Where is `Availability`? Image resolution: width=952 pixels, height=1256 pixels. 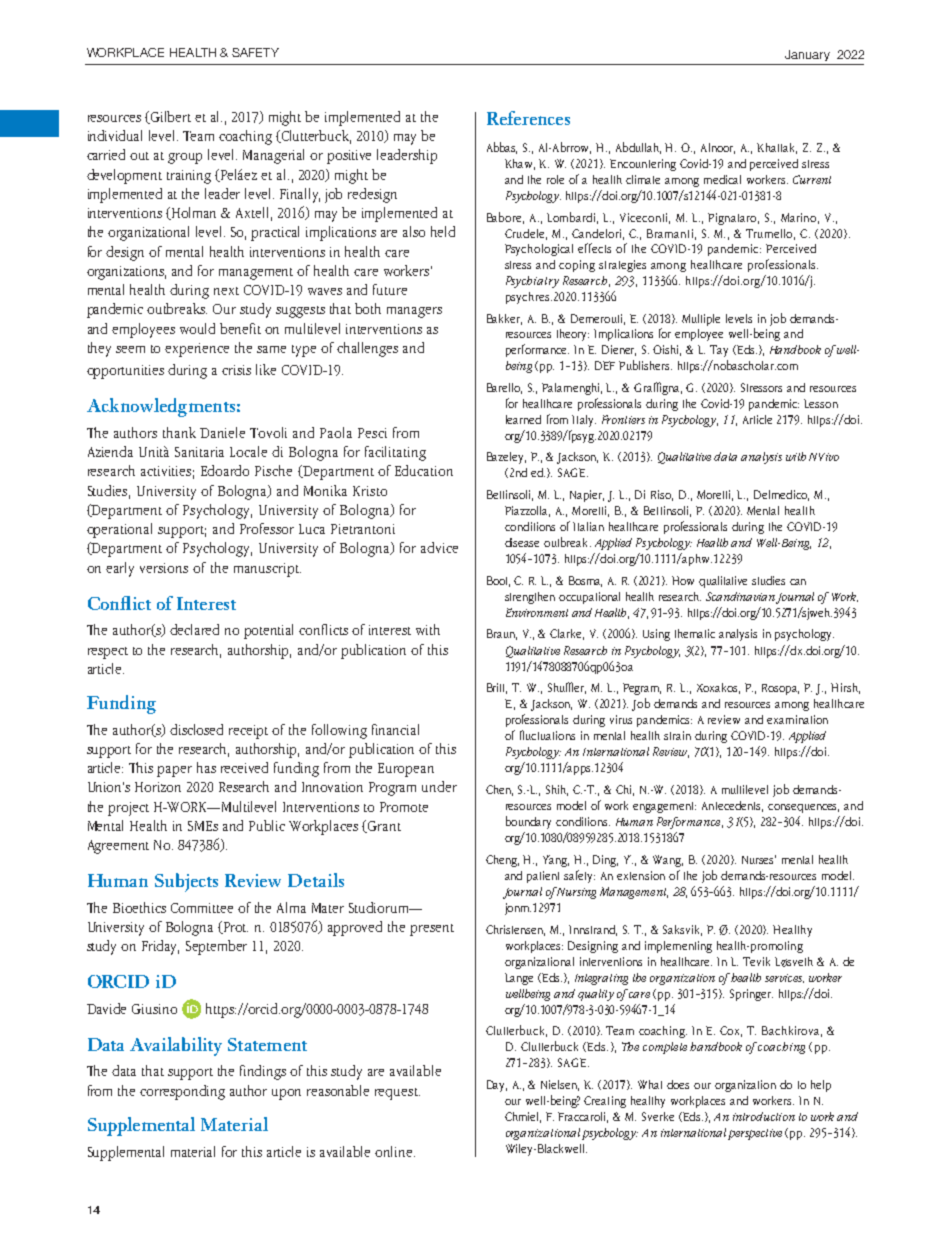 Availability is located at coordinates (176, 1046).
